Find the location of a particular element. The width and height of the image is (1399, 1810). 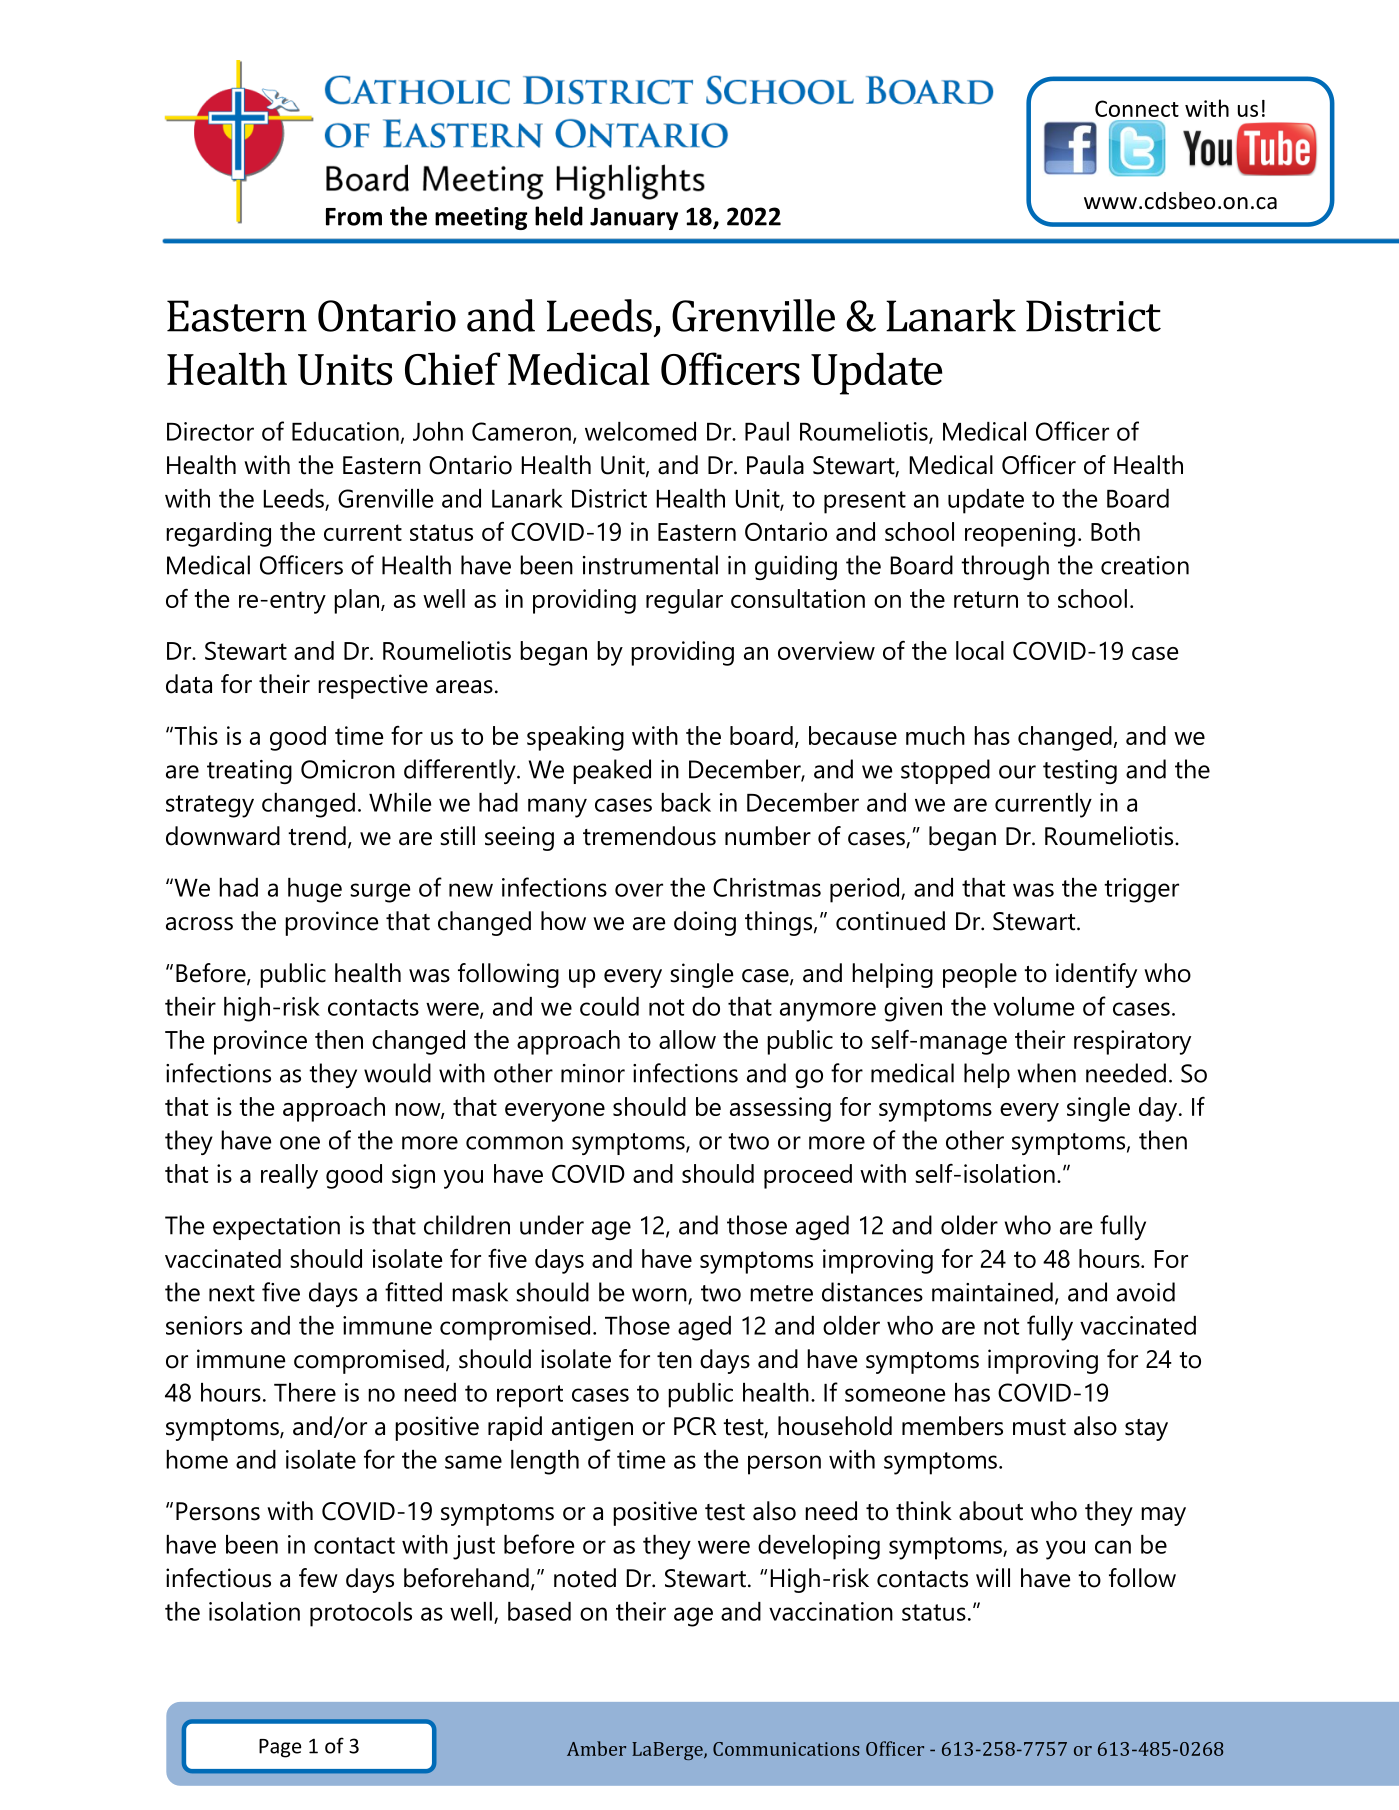

Connect is located at coordinates (1137, 108).
